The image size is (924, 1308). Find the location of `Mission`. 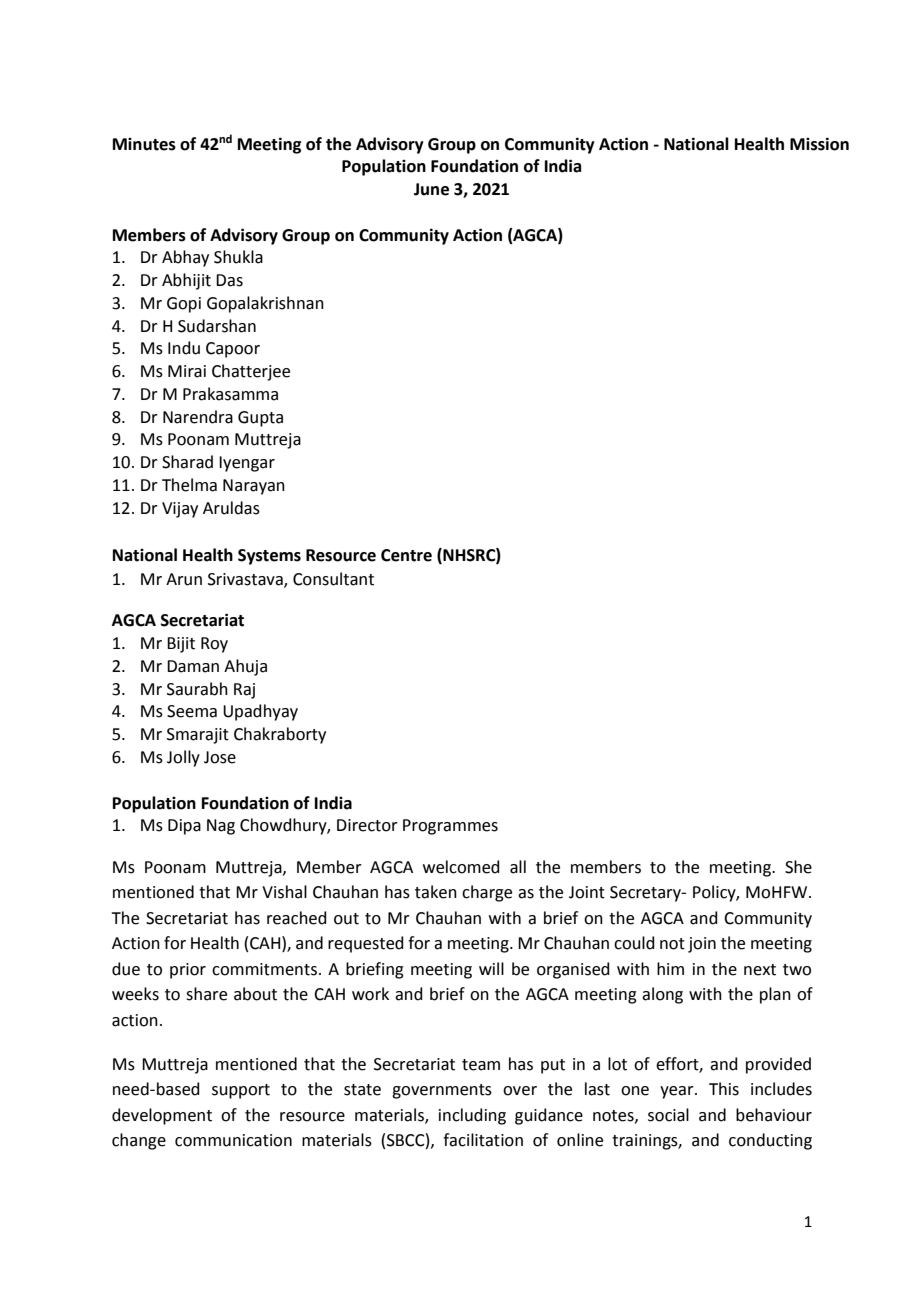

Mission is located at coordinates (819, 144).
